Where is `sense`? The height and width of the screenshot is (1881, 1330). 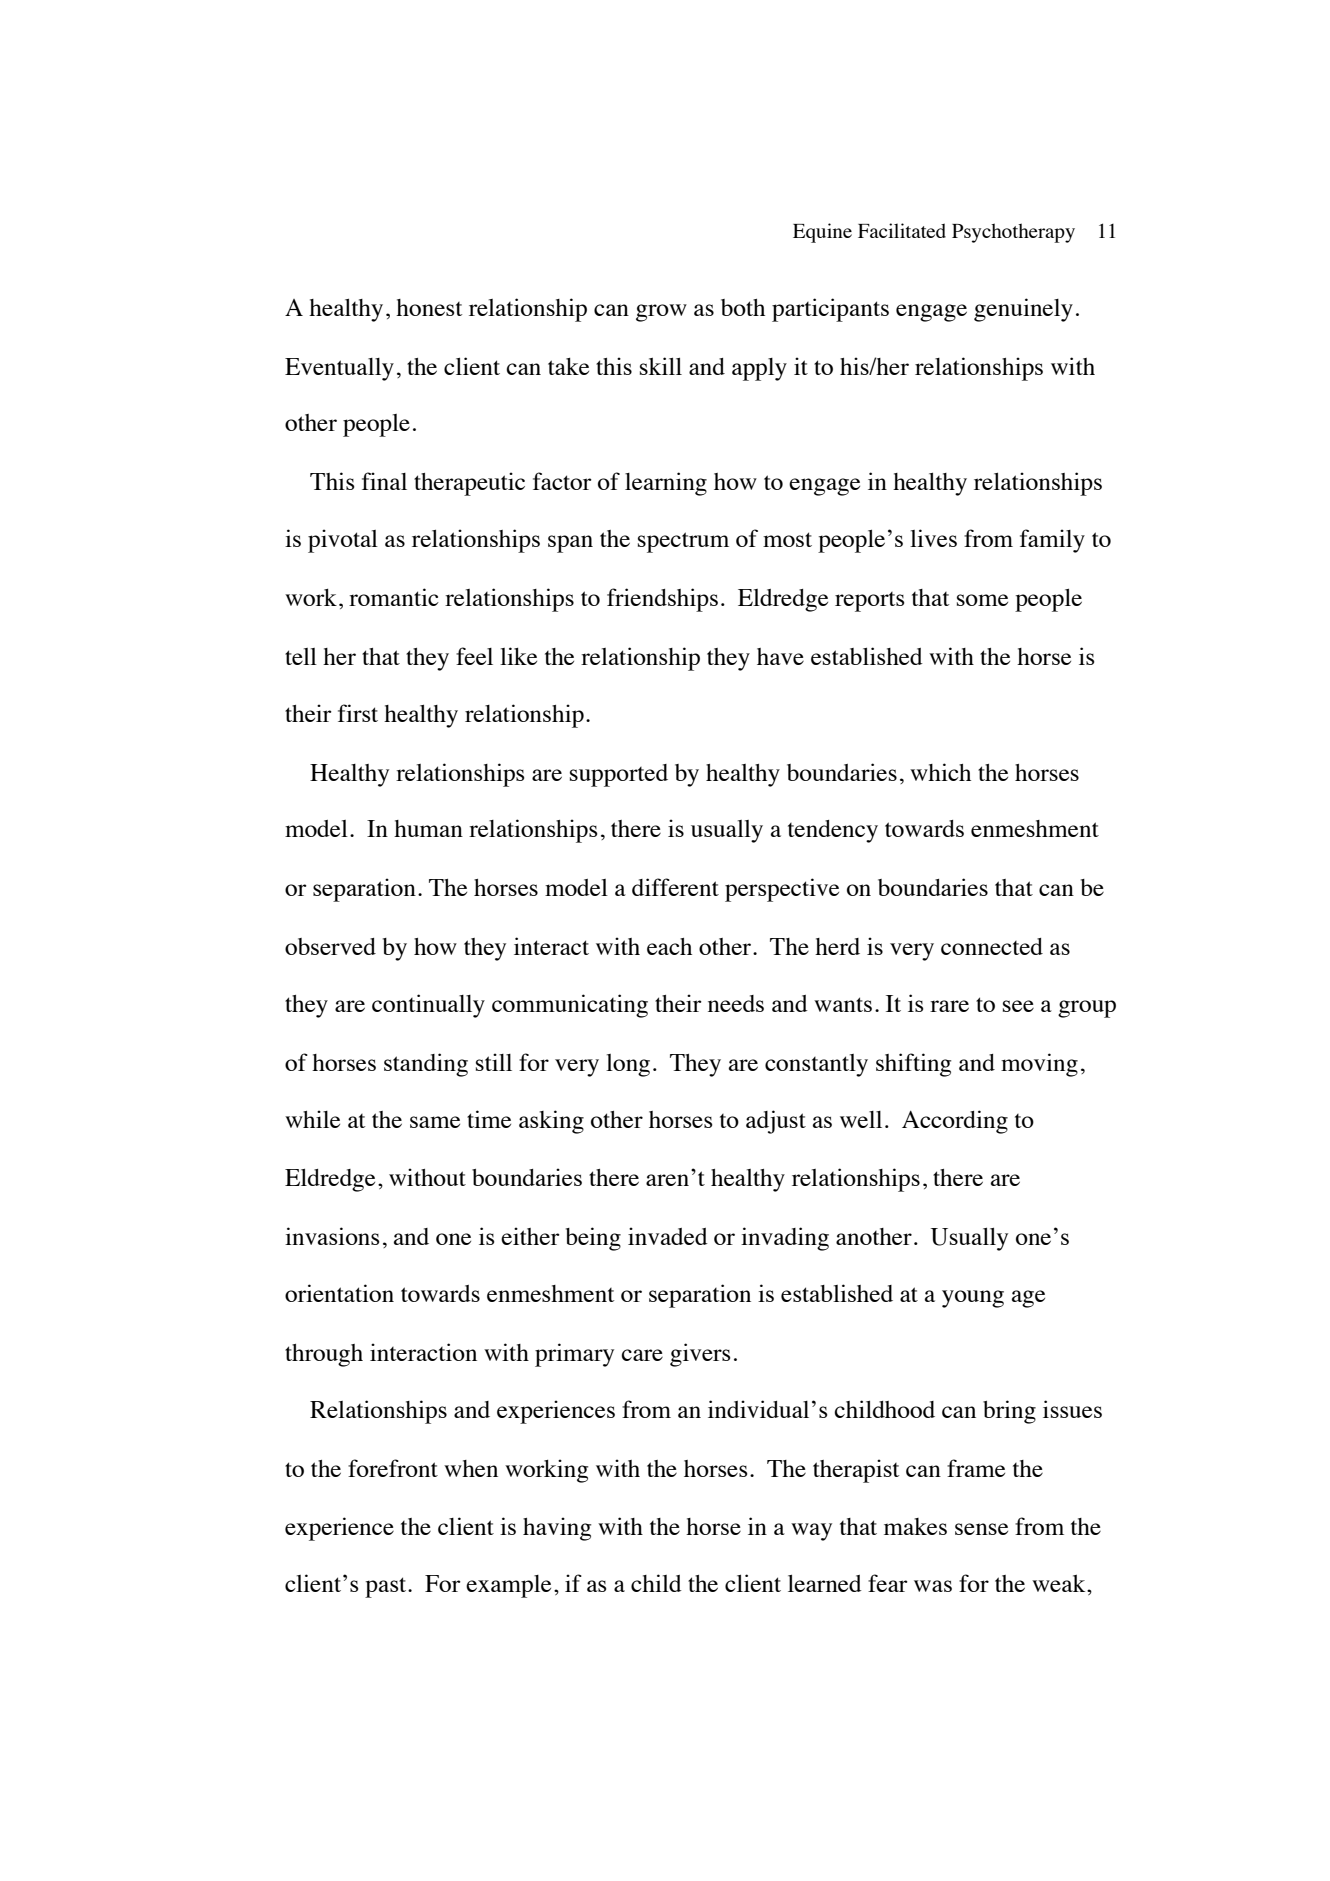 sense is located at coordinates (981, 1529).
